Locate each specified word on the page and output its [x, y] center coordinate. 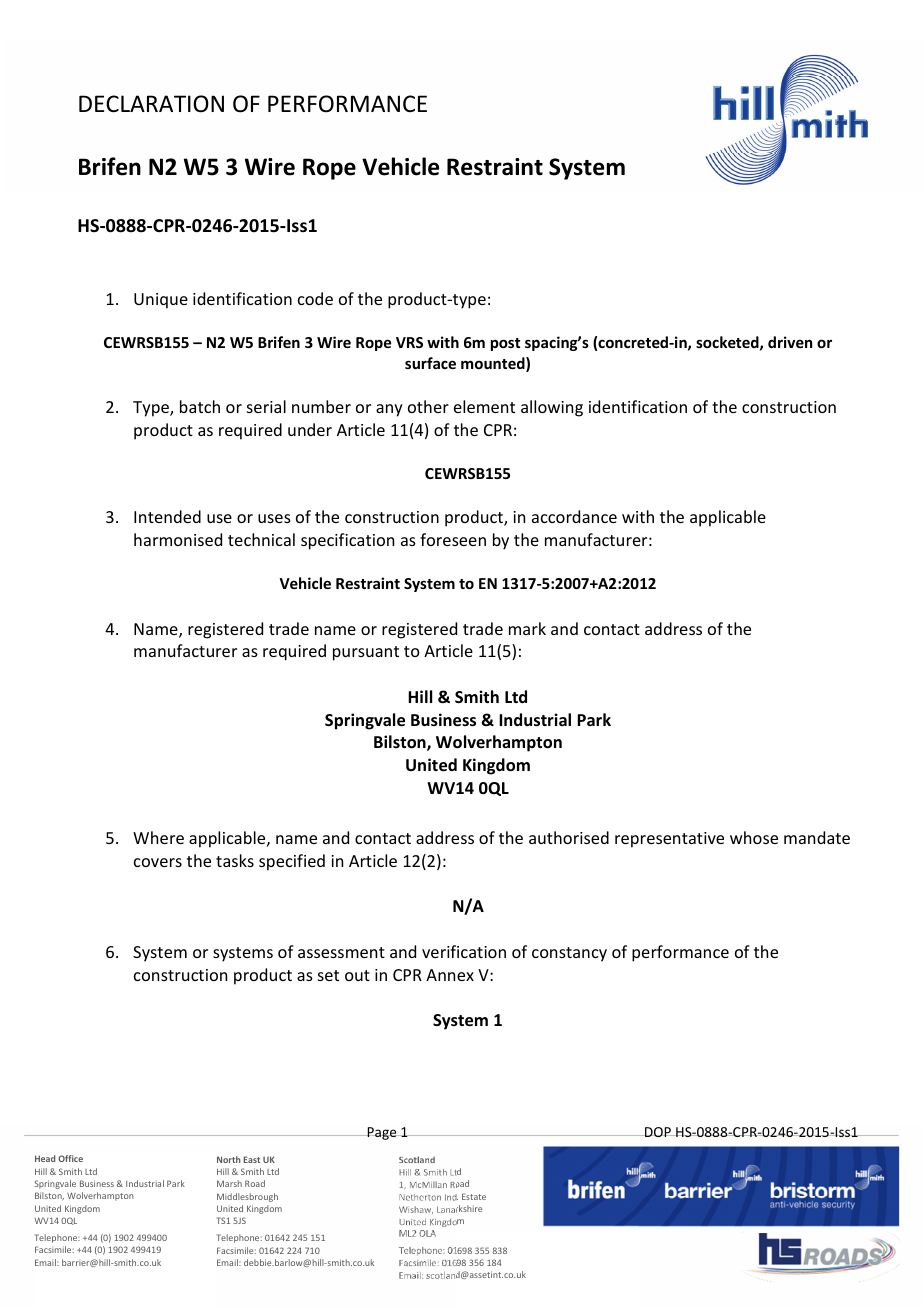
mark [527, 628]
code [315, 298]
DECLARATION [151, 104]
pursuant [366, 653]
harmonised [178, 539]
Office [70, 1158]
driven [790, 342]
